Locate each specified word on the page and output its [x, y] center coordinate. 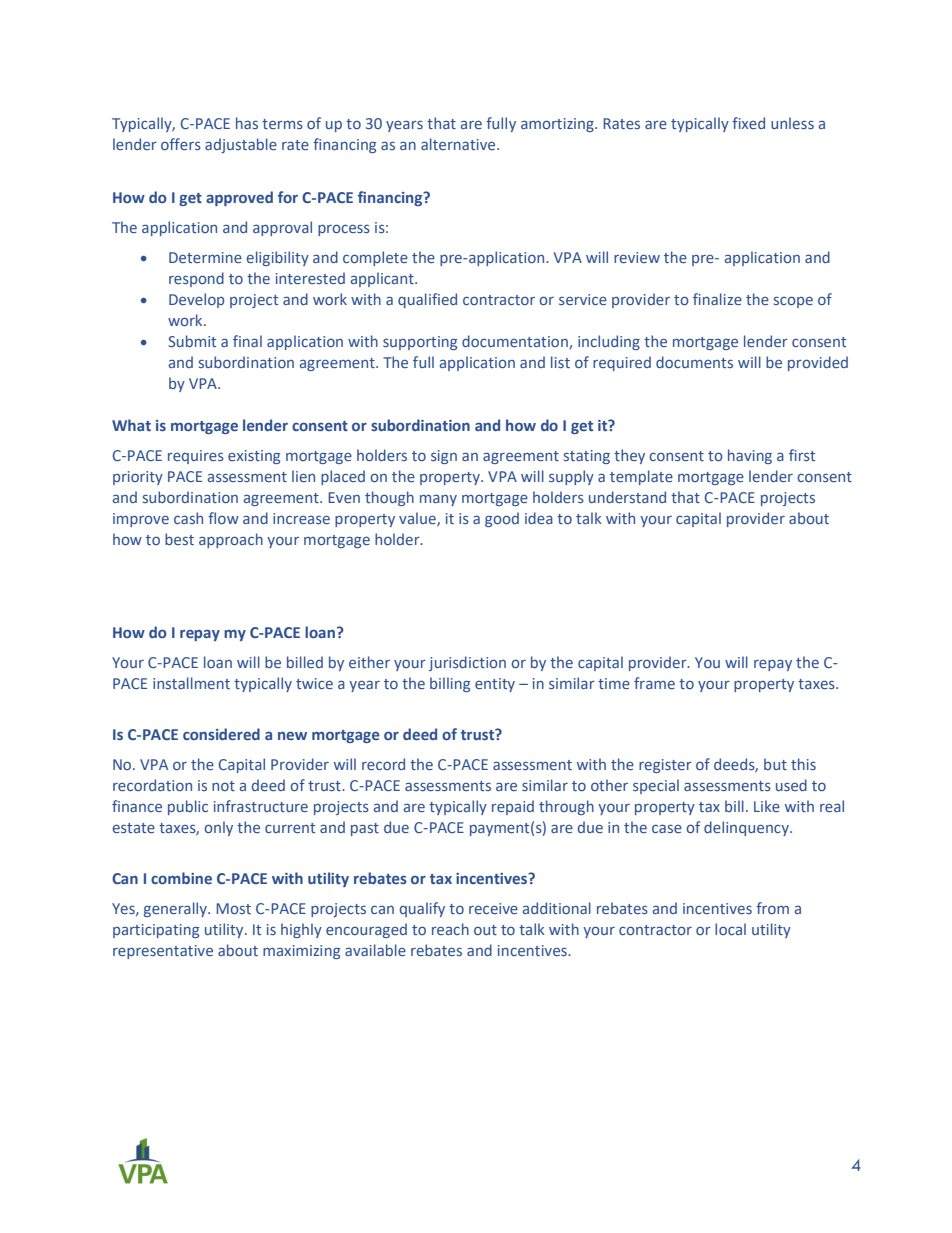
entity [495, 685]
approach [231, 540]
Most [233, 908]
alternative [459, 144]
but [775, 764]
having [750, 456]
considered [221, 734]
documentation [516, 342]
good [502, 519]
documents [694, 362]
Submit [192, 341]
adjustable [241, 145]
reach [450, 929]
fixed [748, 123]
